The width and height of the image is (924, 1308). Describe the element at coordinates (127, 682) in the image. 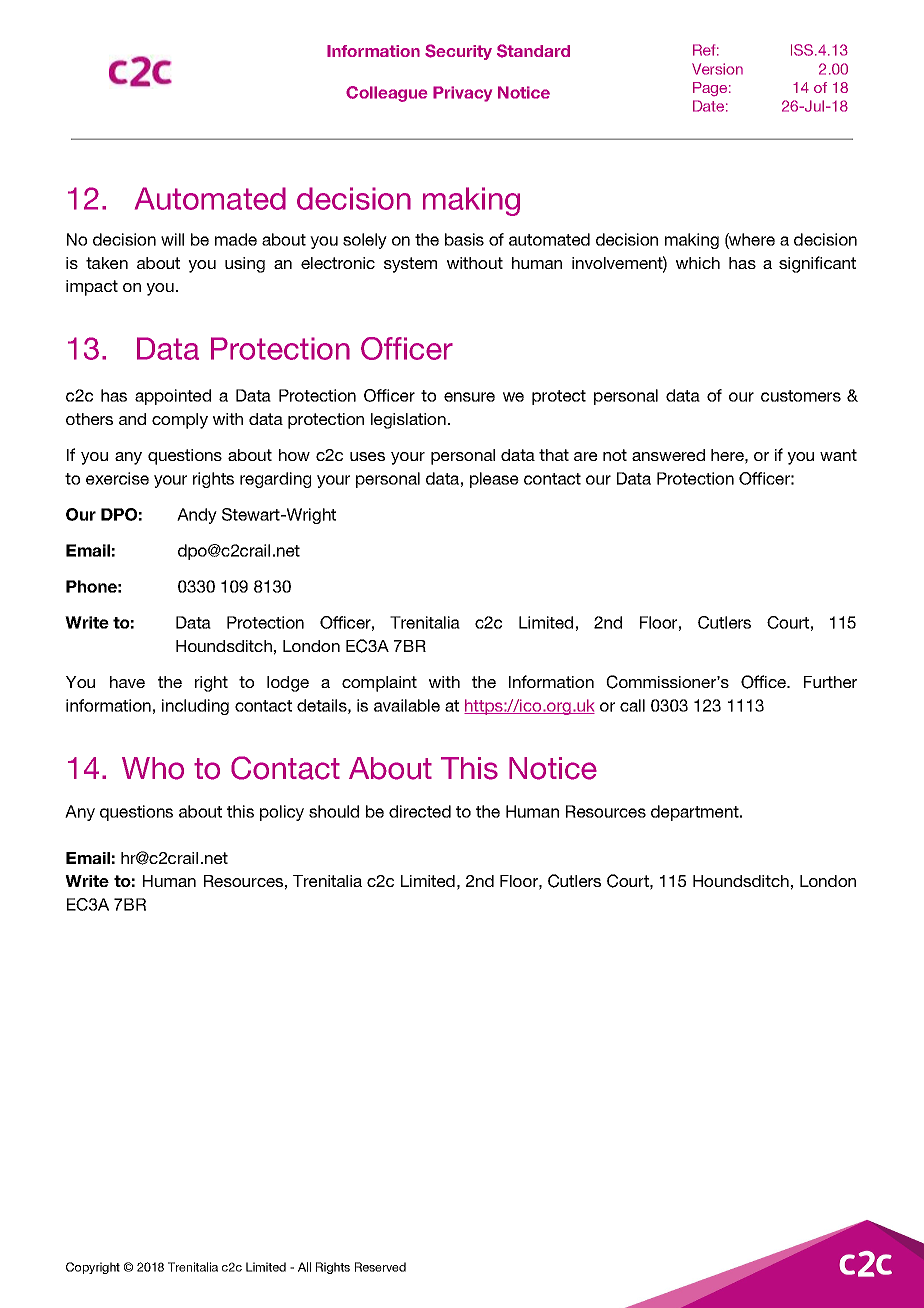

I see `have` at that location.
